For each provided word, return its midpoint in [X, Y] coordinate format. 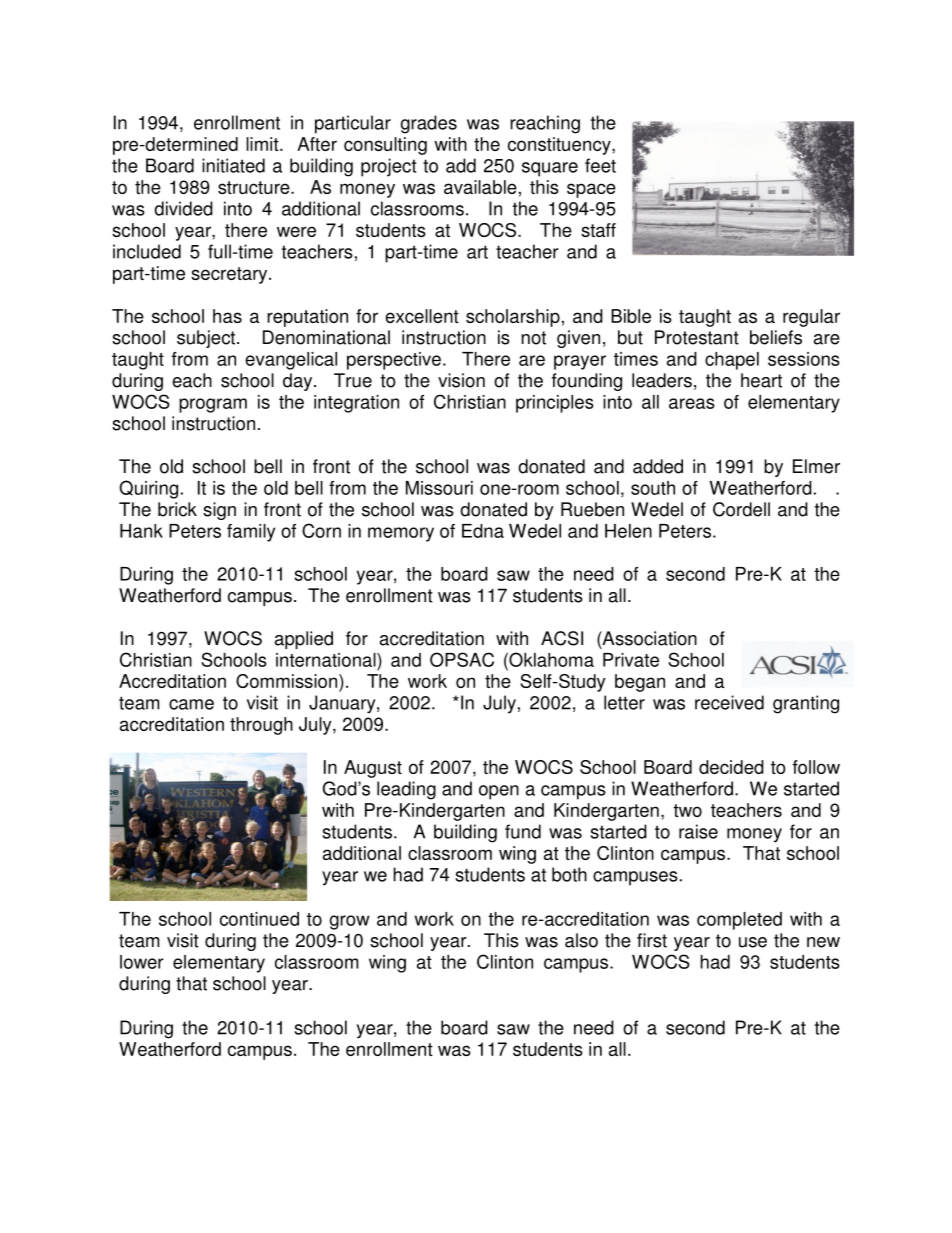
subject [207, 339]
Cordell [741, 509]
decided [731, 767]
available [480, 187]
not [533, 338]
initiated [233, 165]
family [251, 533]
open [499, 792]
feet [600, 165]
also [581, 940]
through [261, 726]
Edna [483, 531]
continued [259, 919]
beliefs [776, 337]
